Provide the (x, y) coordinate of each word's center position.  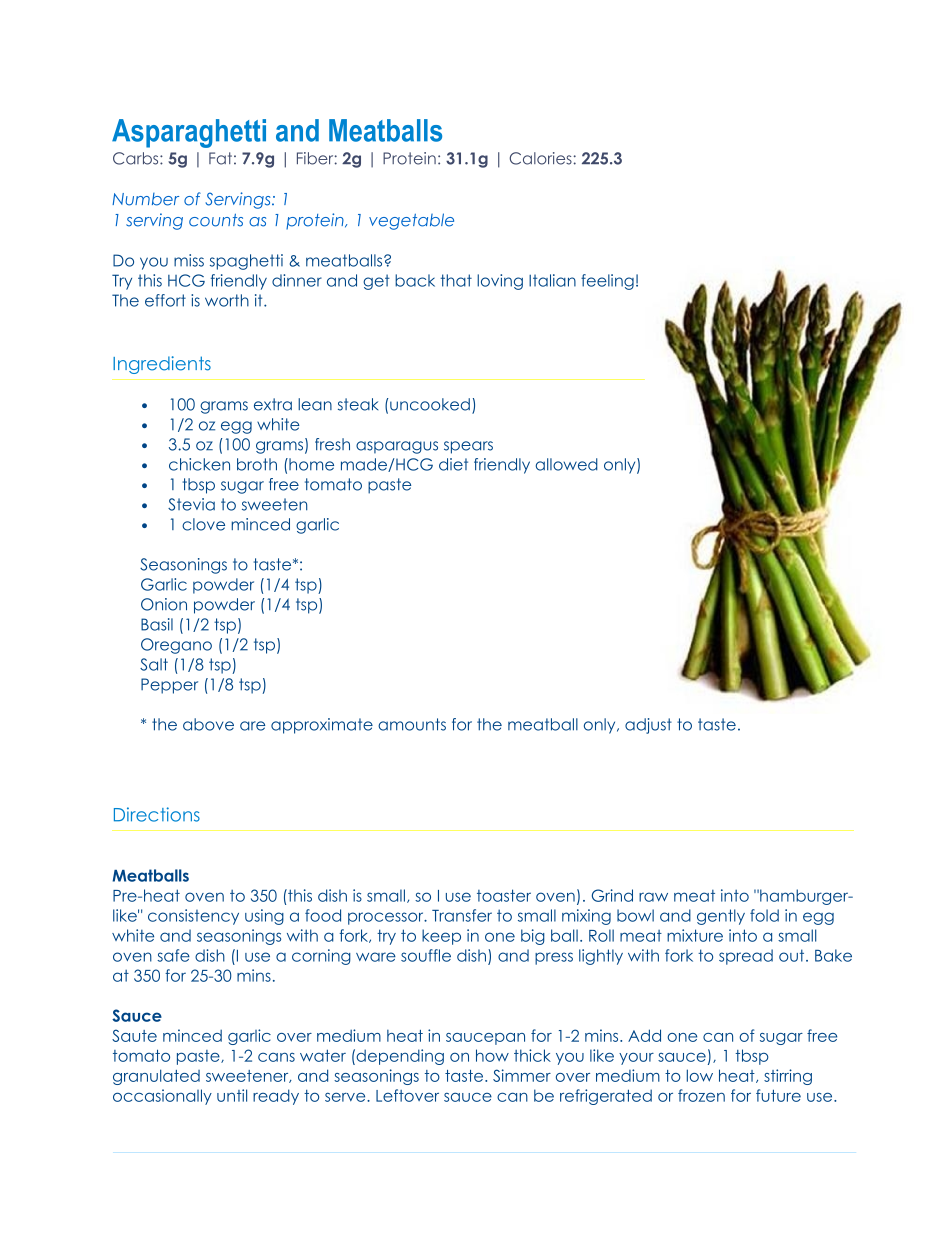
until (232, 1095)
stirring (788, 1077)
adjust (648, 726)
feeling (607, 282)
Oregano (176, 646)
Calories (540, 158)
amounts (412, 724)
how (492, 1055)
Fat (220, 158)
